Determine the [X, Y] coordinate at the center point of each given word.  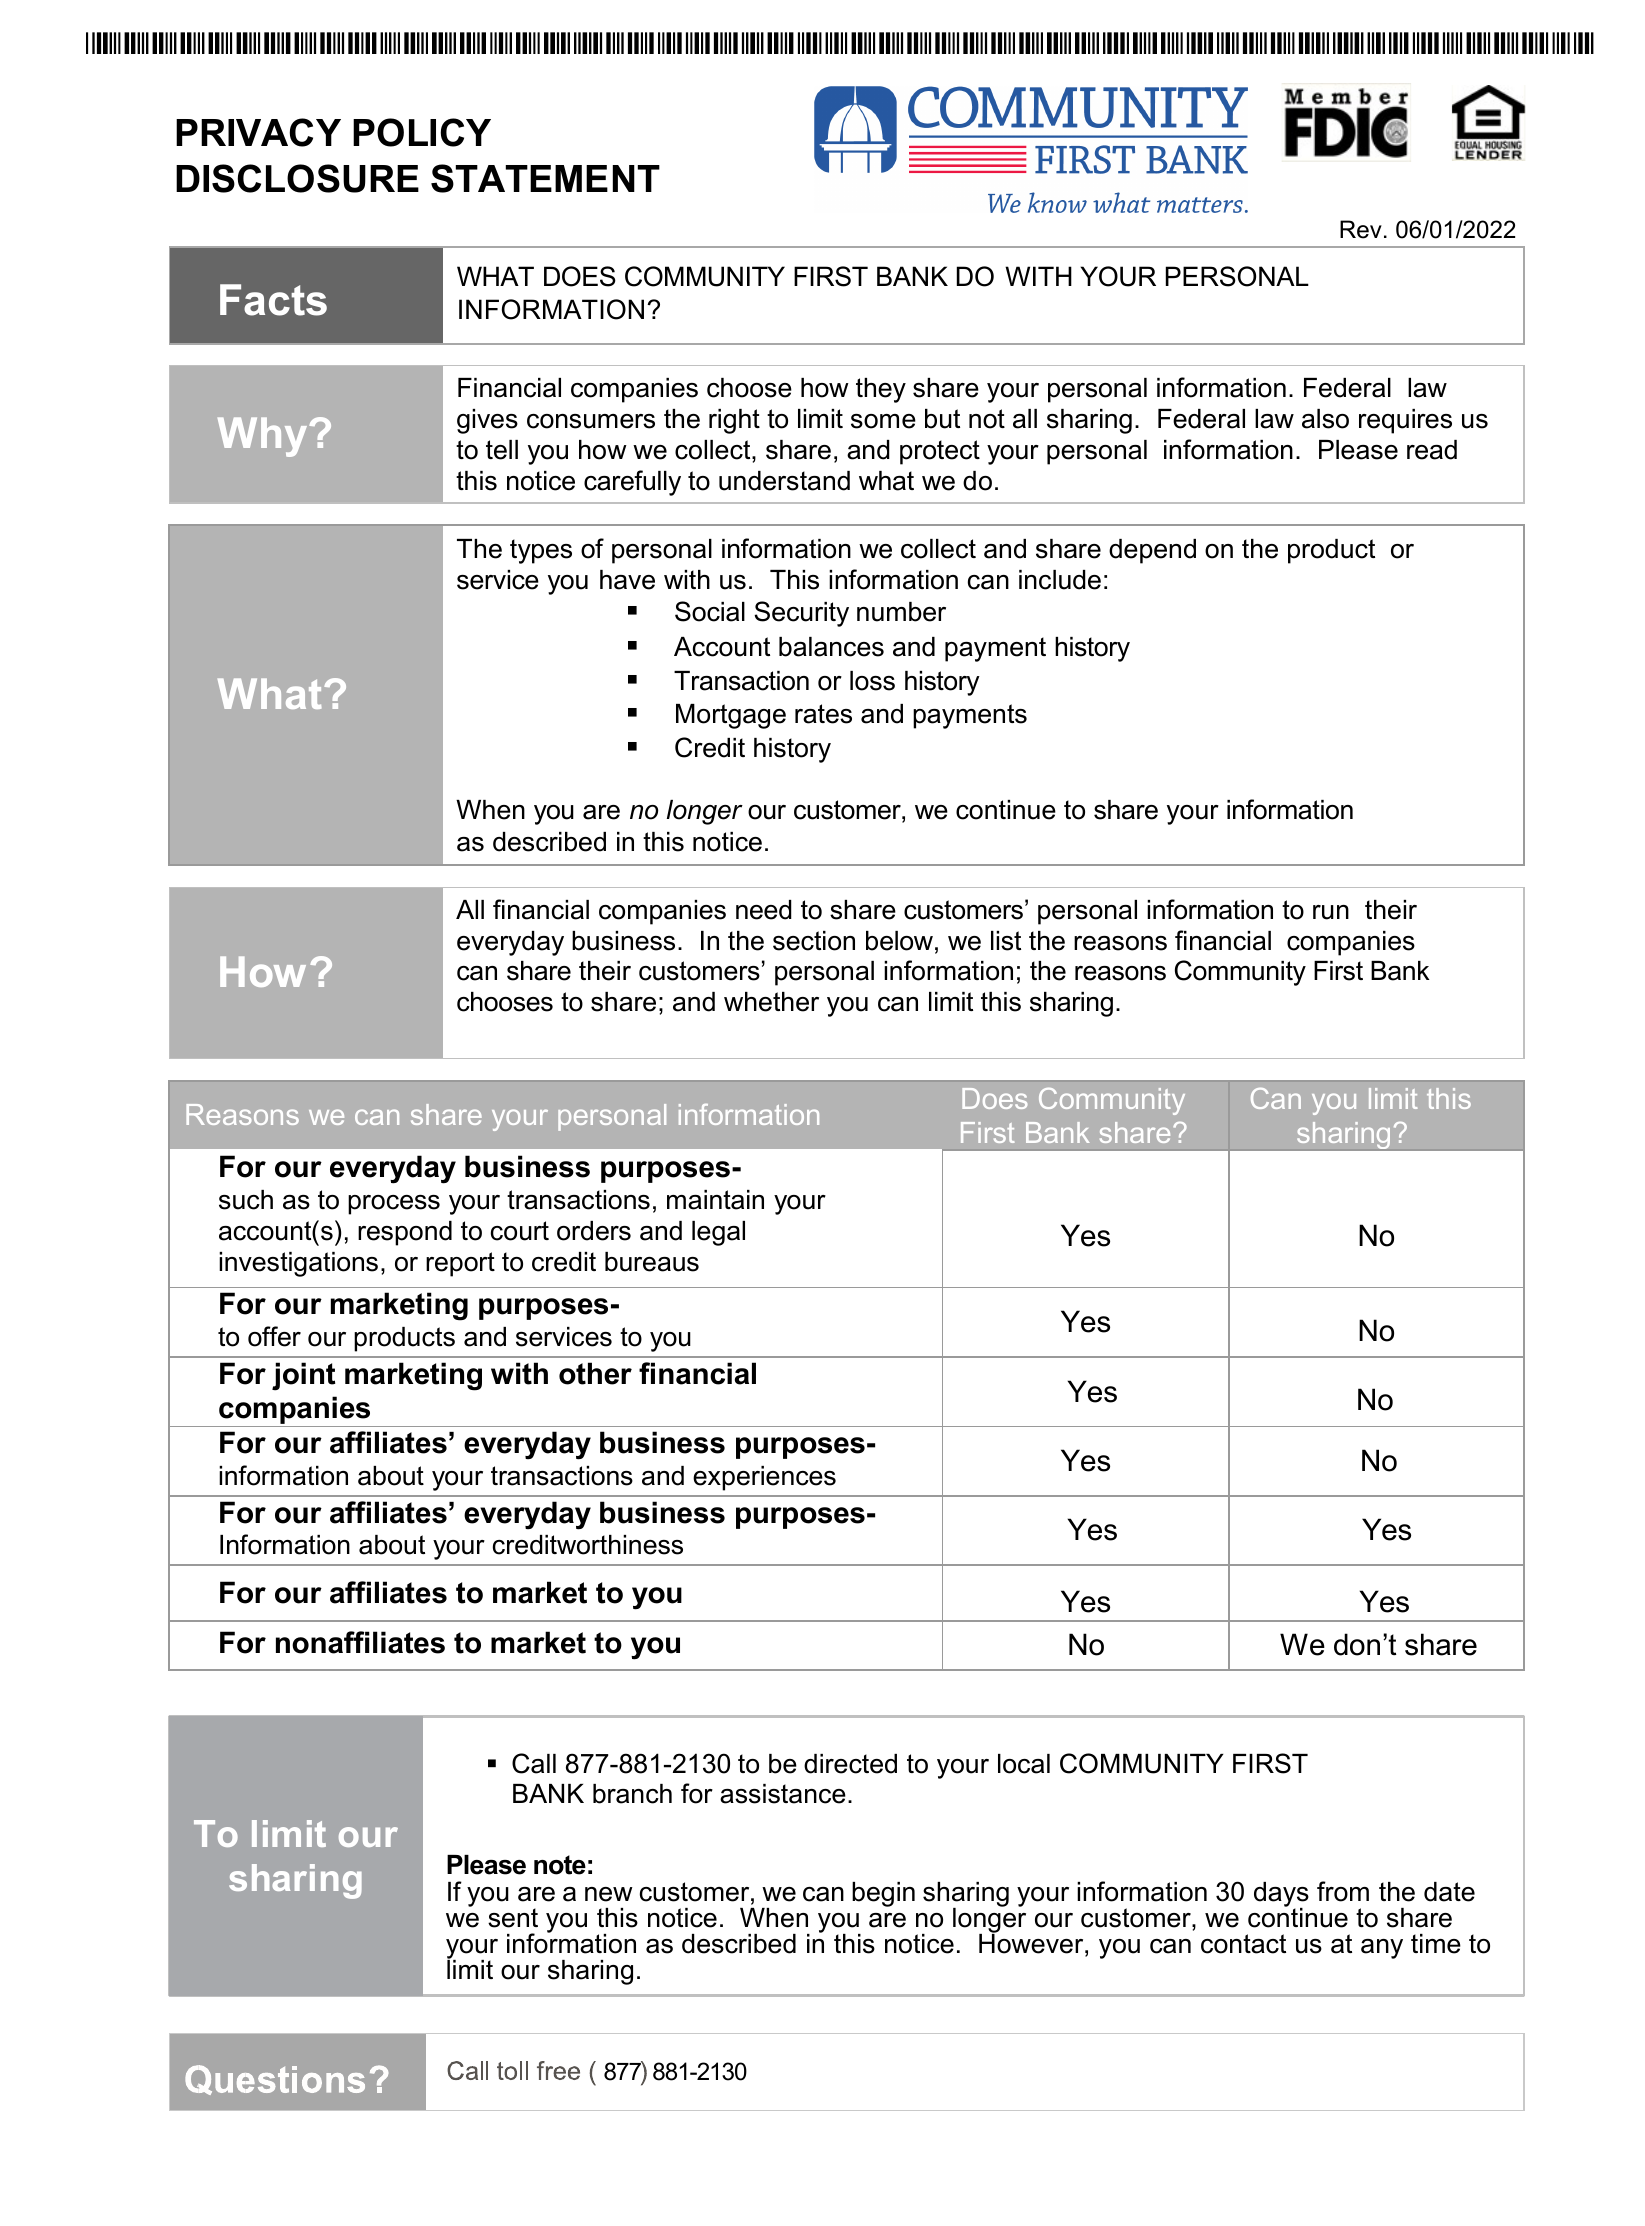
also [1325, 419]
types [541, 551]
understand [784, 481]
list [1006, 941]
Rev [1361, 229]
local [1024, 1764]
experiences [764, 1478]
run [1331, 912]
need [764, 910]
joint [303, 1376]
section [814, 941]
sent [513, 1918]
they [881, 390]
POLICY [422, 132]
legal [718, 1233]
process [394, 1205]
